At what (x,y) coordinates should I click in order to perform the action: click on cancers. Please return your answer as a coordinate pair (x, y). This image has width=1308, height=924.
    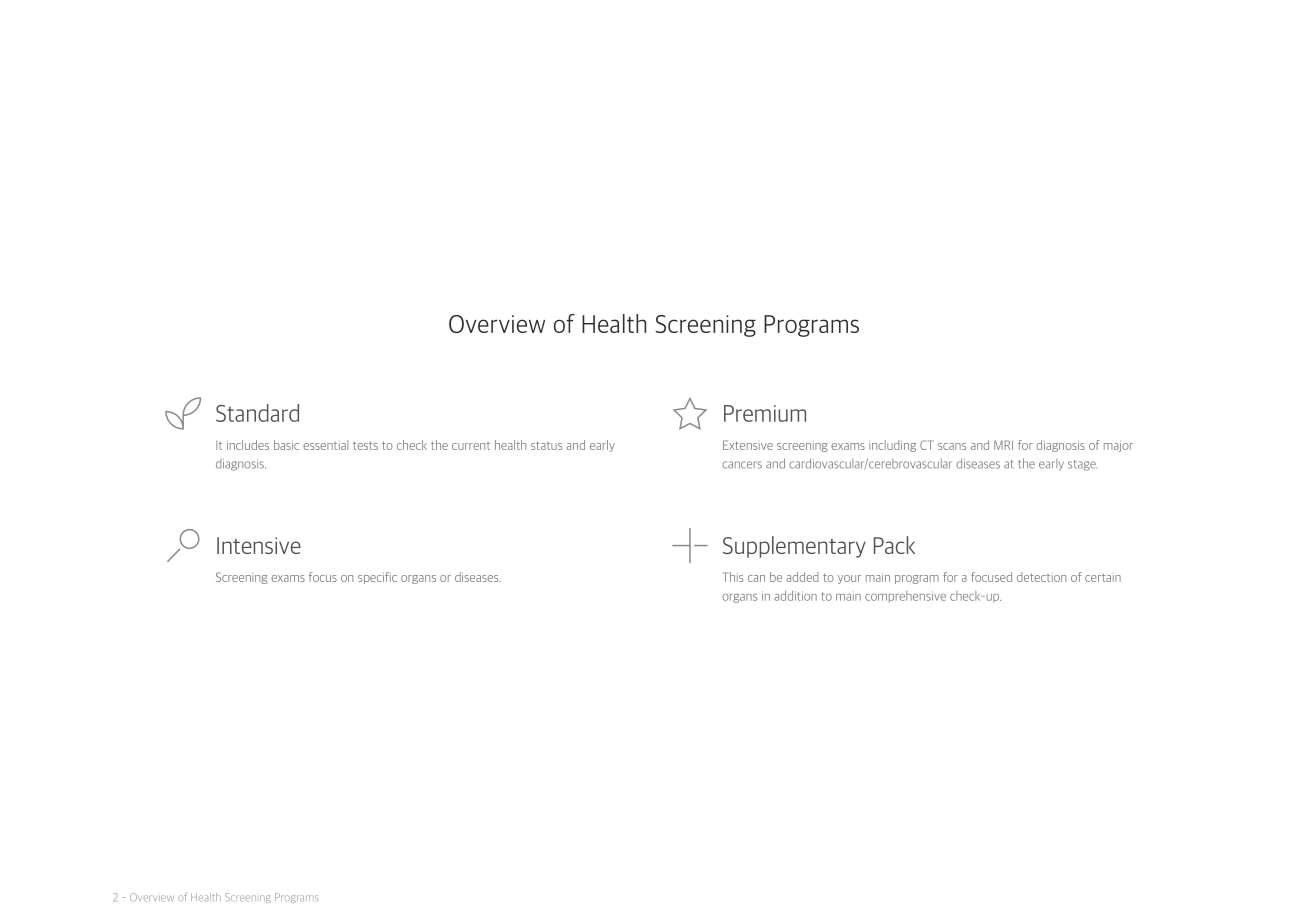
    Looking at the image, I should click on (742, 465).
